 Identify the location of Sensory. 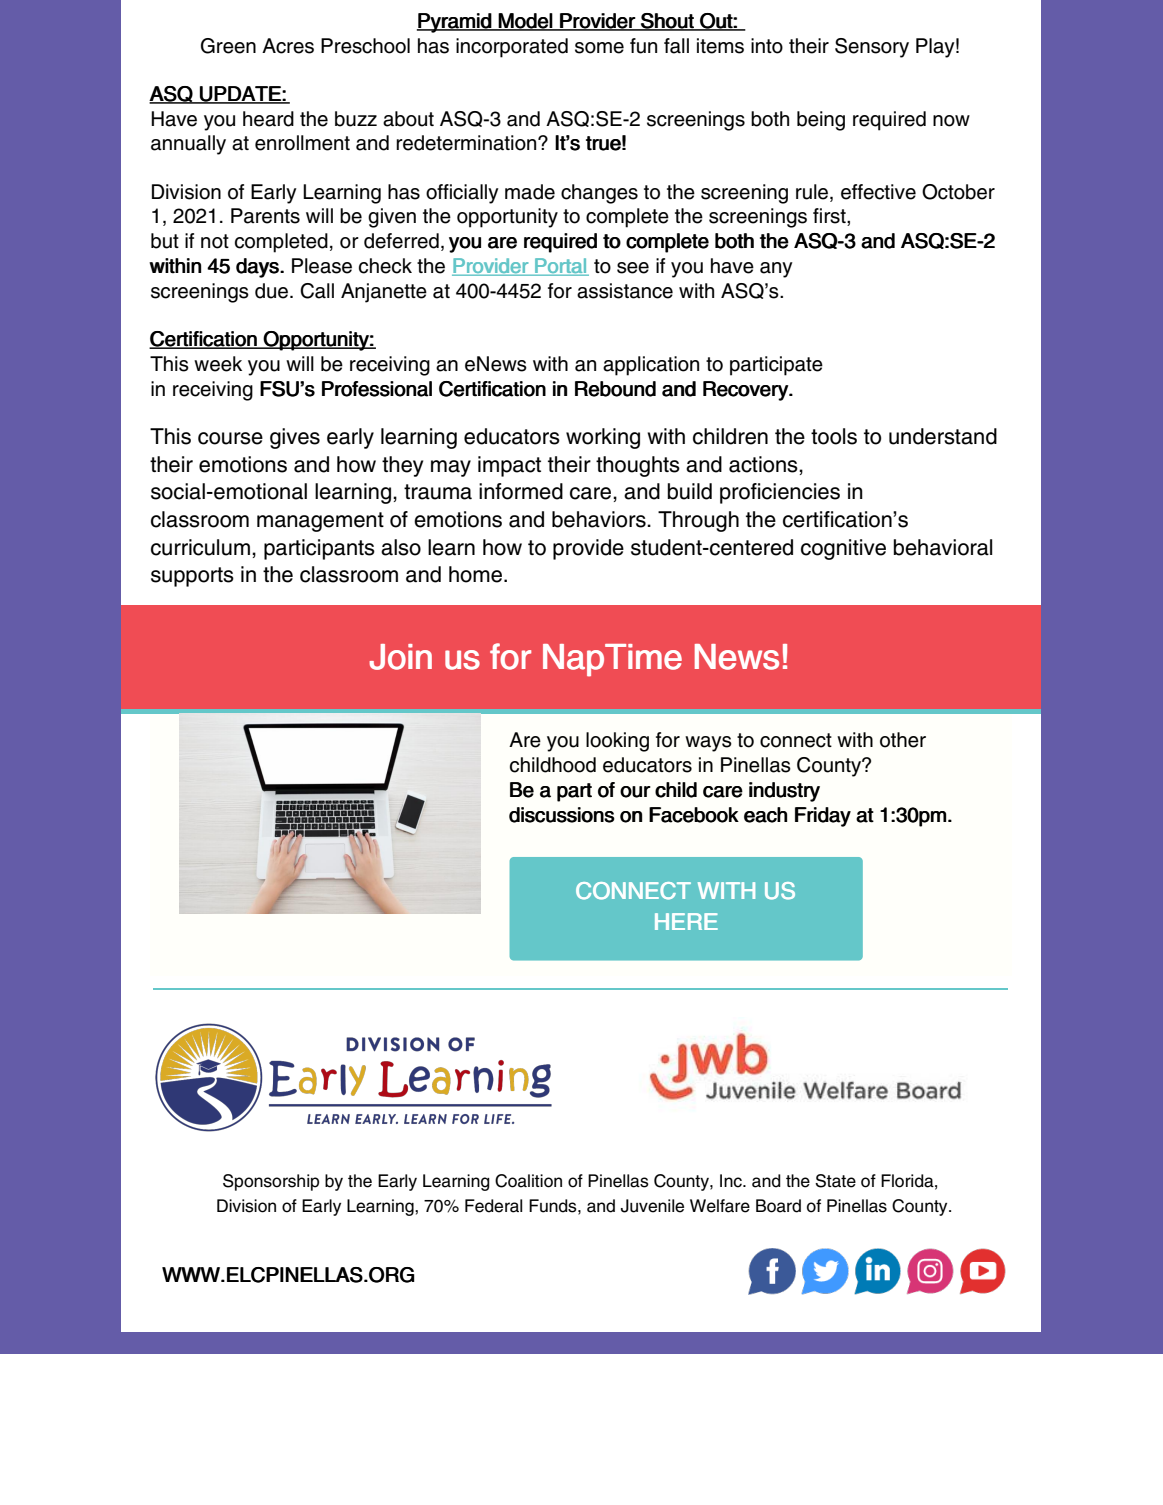
(872, 48).
